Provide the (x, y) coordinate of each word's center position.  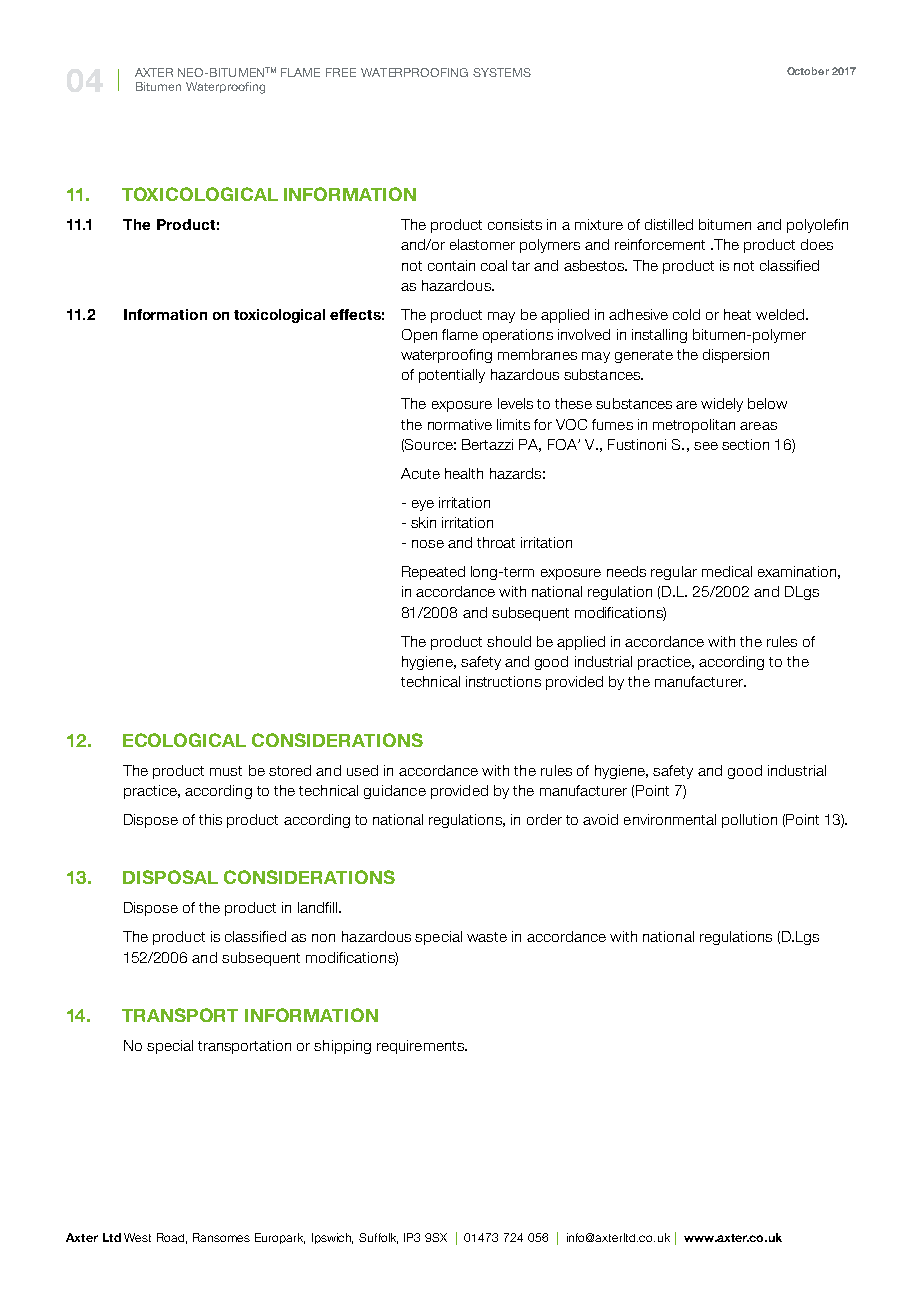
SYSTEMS (502, 72)
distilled (669, 224)
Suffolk (378, 1238)
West (137, 1237)
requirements (421, 1047)
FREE (341, 72)
